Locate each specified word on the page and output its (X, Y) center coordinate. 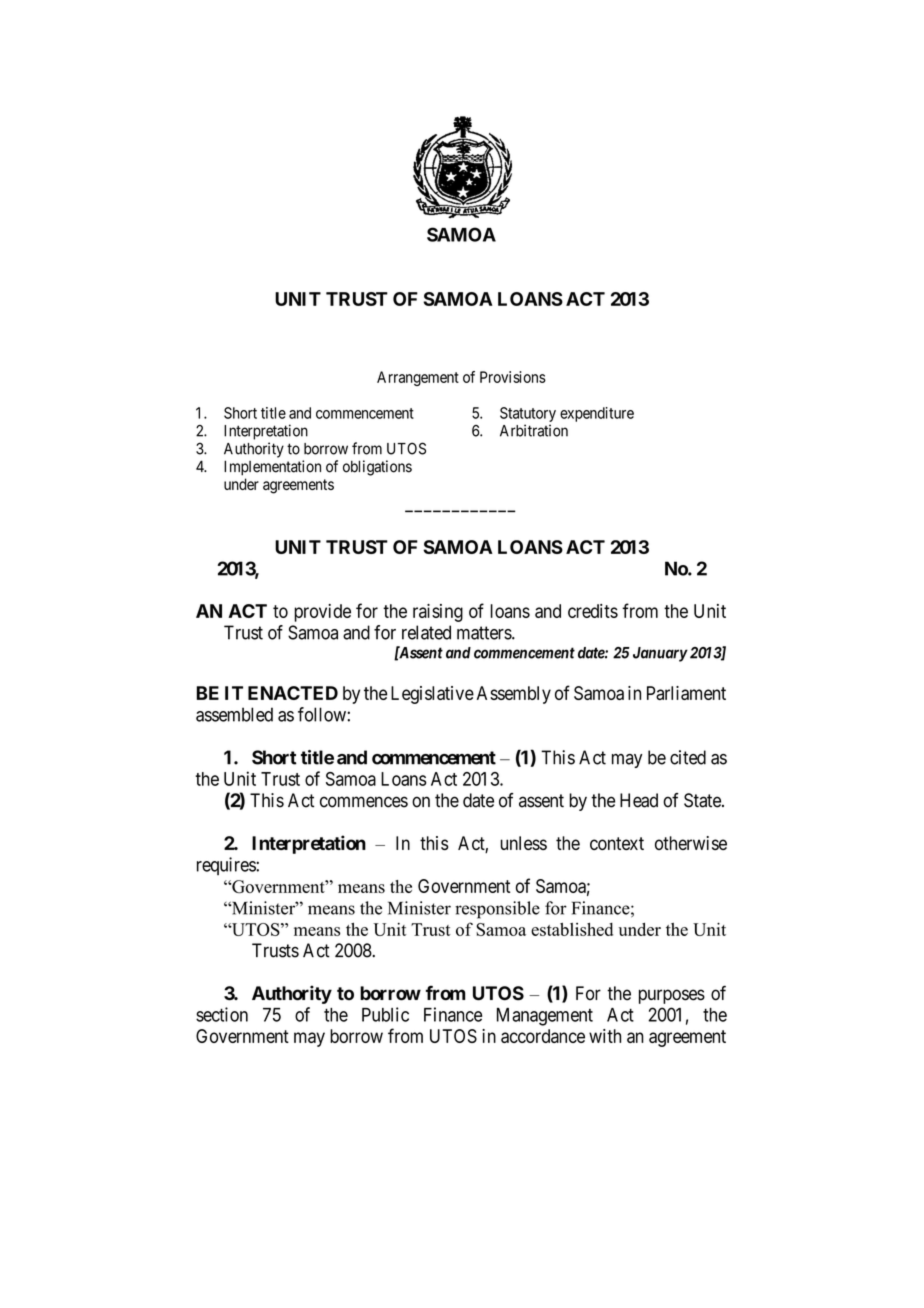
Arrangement (418, 378)
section (222, 1014)
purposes (672, 996)
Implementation (272, 468)
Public (385, 1014)
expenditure (597, 414)
